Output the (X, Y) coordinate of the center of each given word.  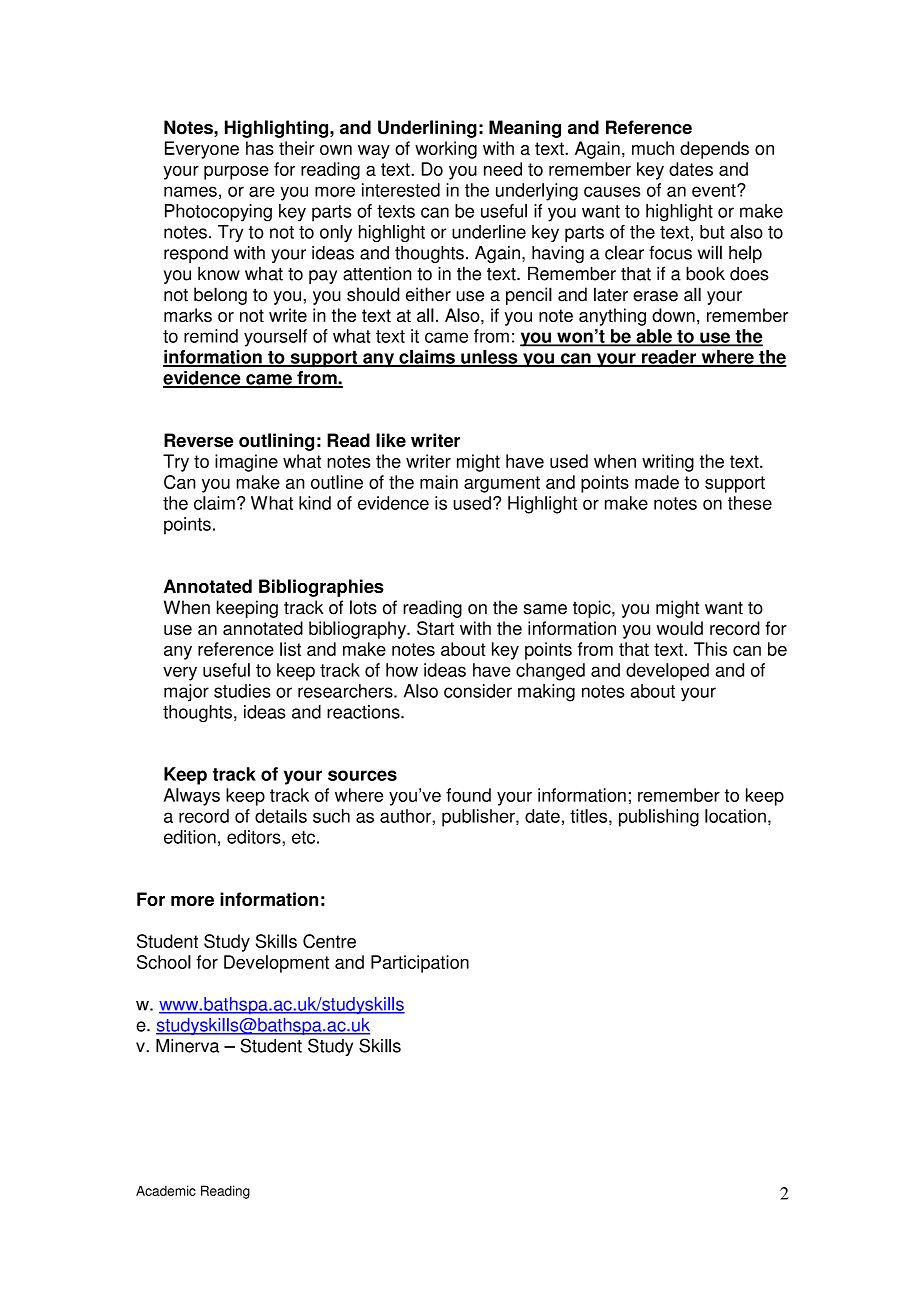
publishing (659, 818)
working (446, 150)
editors (255, 837)
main (439, 482)
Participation (420, 964)
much (653, 148)
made (657, 482)
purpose (236, 173)
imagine (246, 463)
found (468, 795)
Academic (166, 1190)
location (735, 816)
